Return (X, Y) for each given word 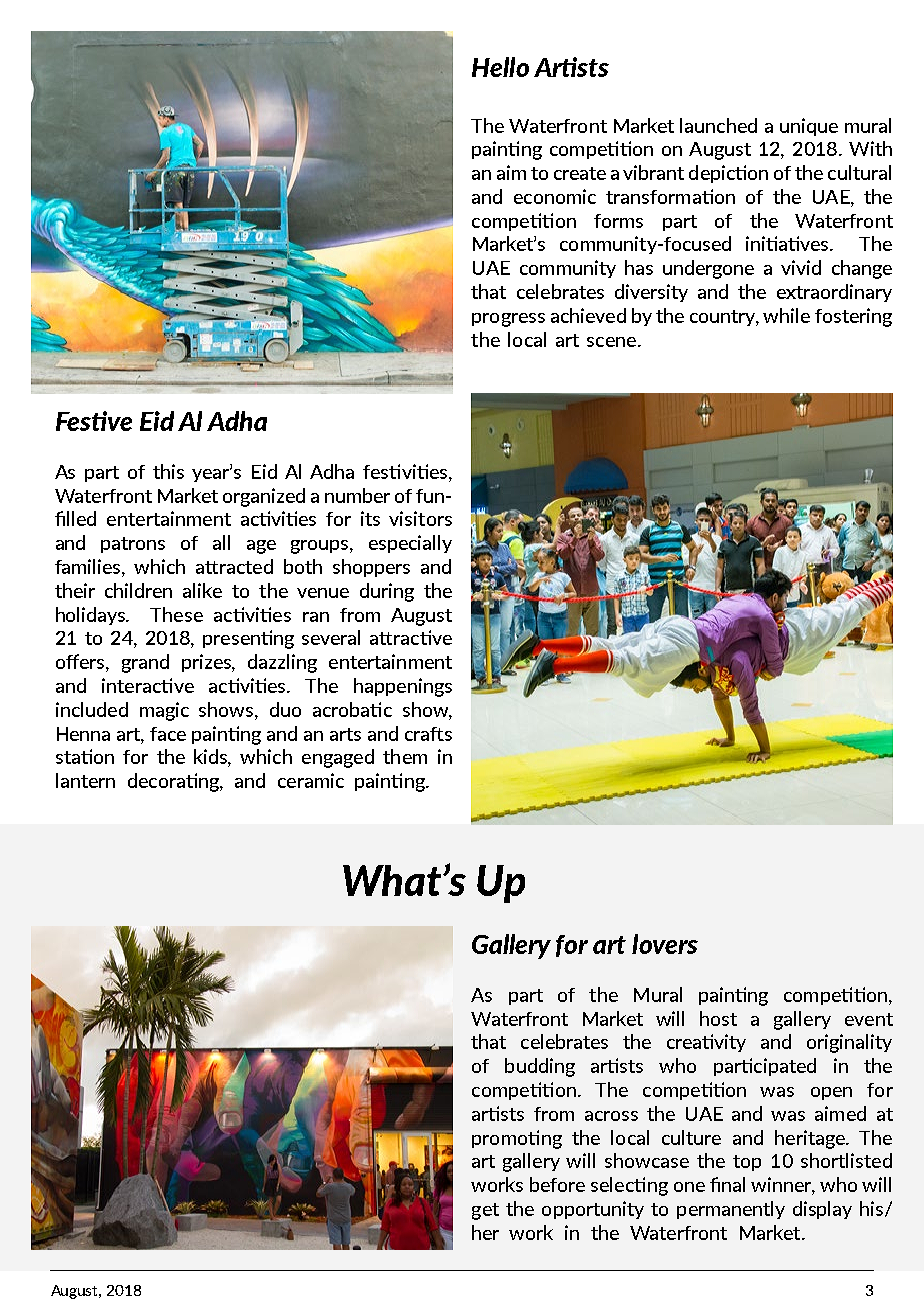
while (786, 315)
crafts (428, 734)
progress (508, 320)
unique (809, 127)
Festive (94, 421)
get (485, 1211)
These (176, 614)
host (718, 1018)
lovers (665, 944)
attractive (411, 637)
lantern (85, 780)
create (580, 173)
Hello (500, 67)
